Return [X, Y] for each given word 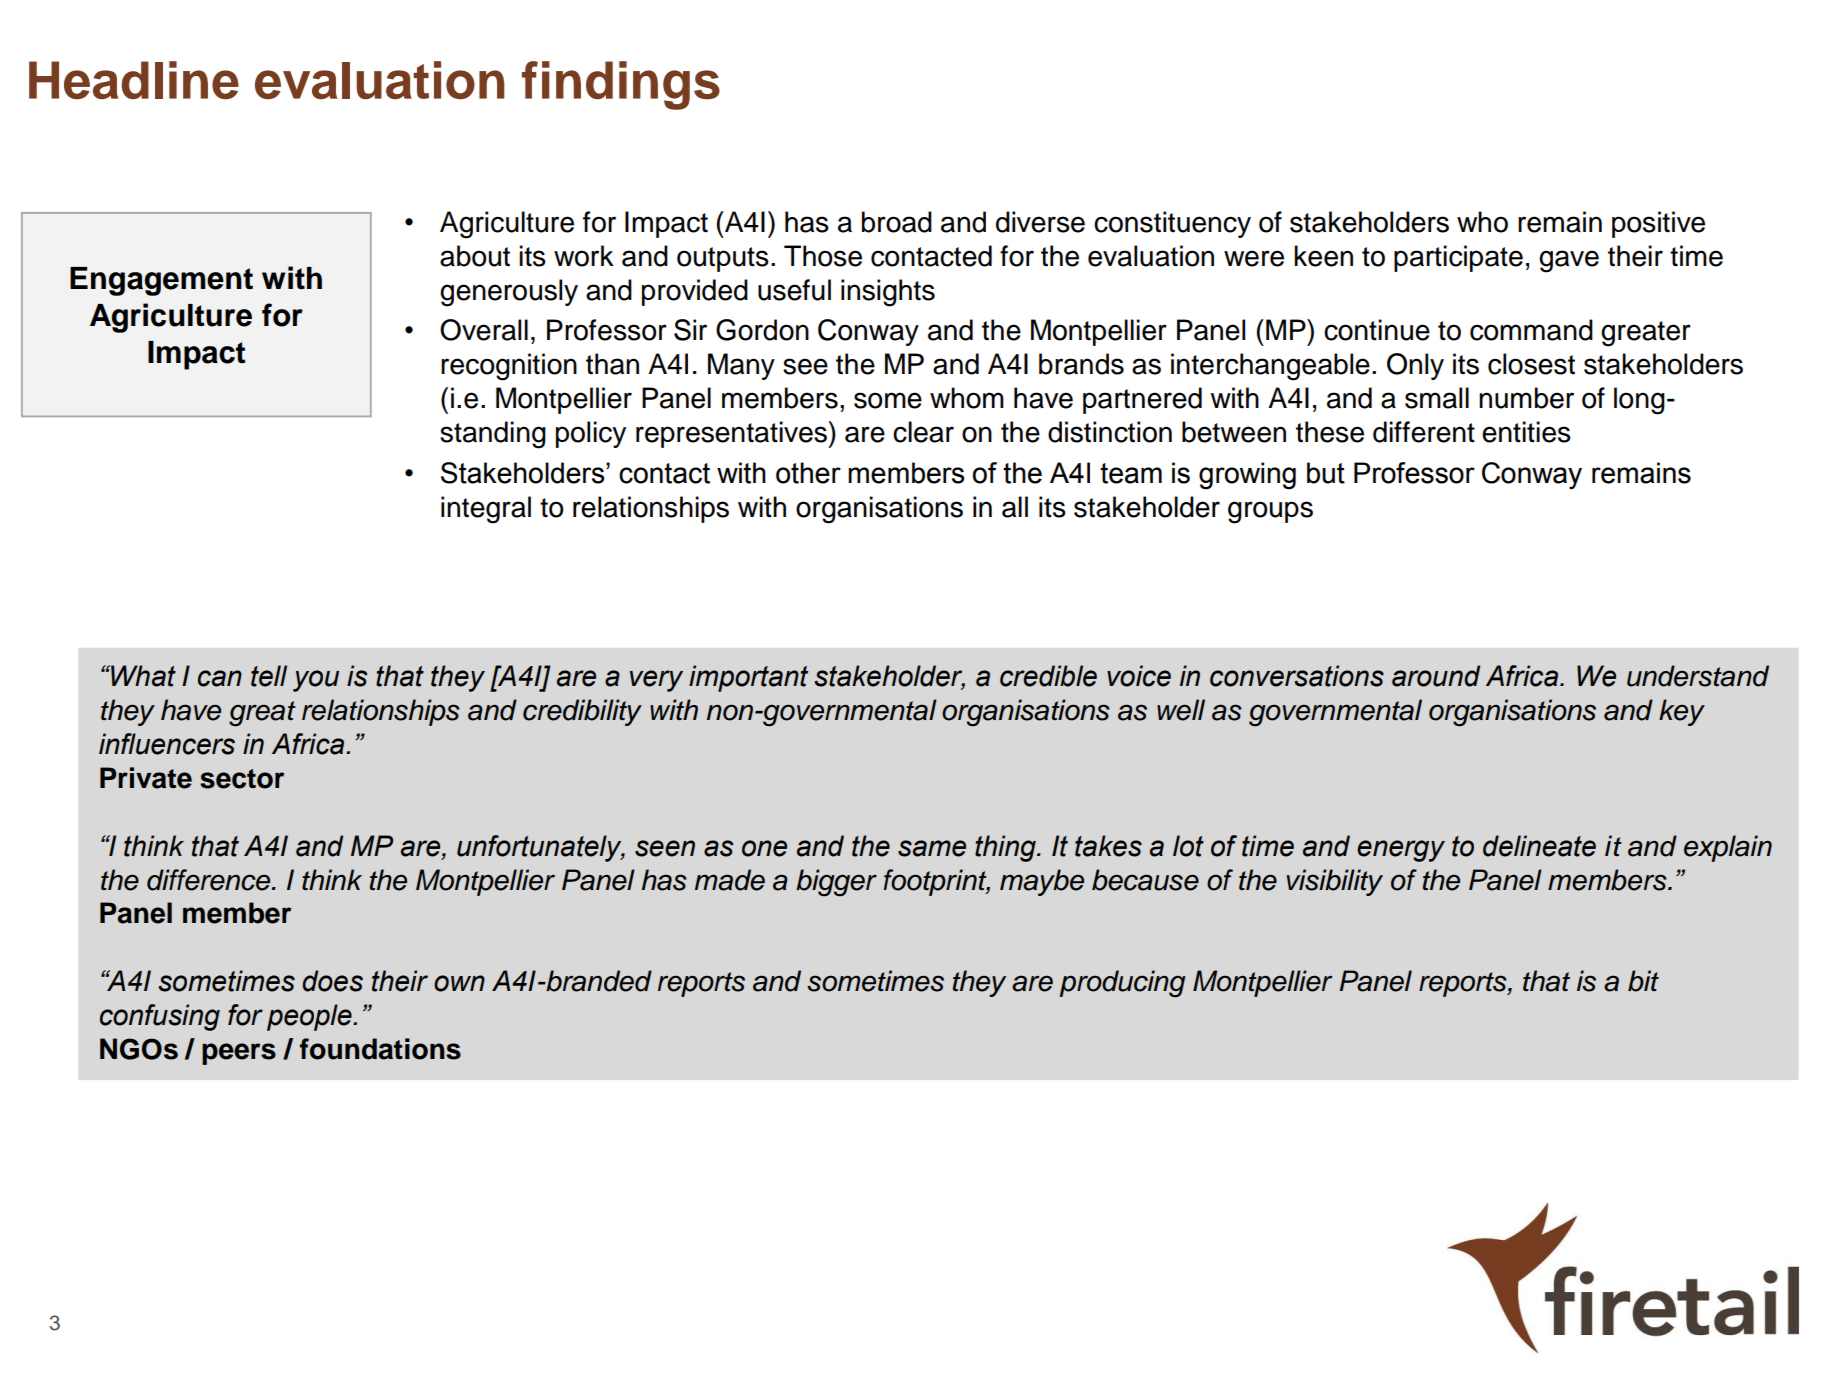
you [316, 681]
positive [1658, 224]
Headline [134, 80]
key [1682, 712]
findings [621, 85]
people [310, 1017]
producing [1122, 984]
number [1526, 398]
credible [1048, 676]
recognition [509, 367]
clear [923, 432]
